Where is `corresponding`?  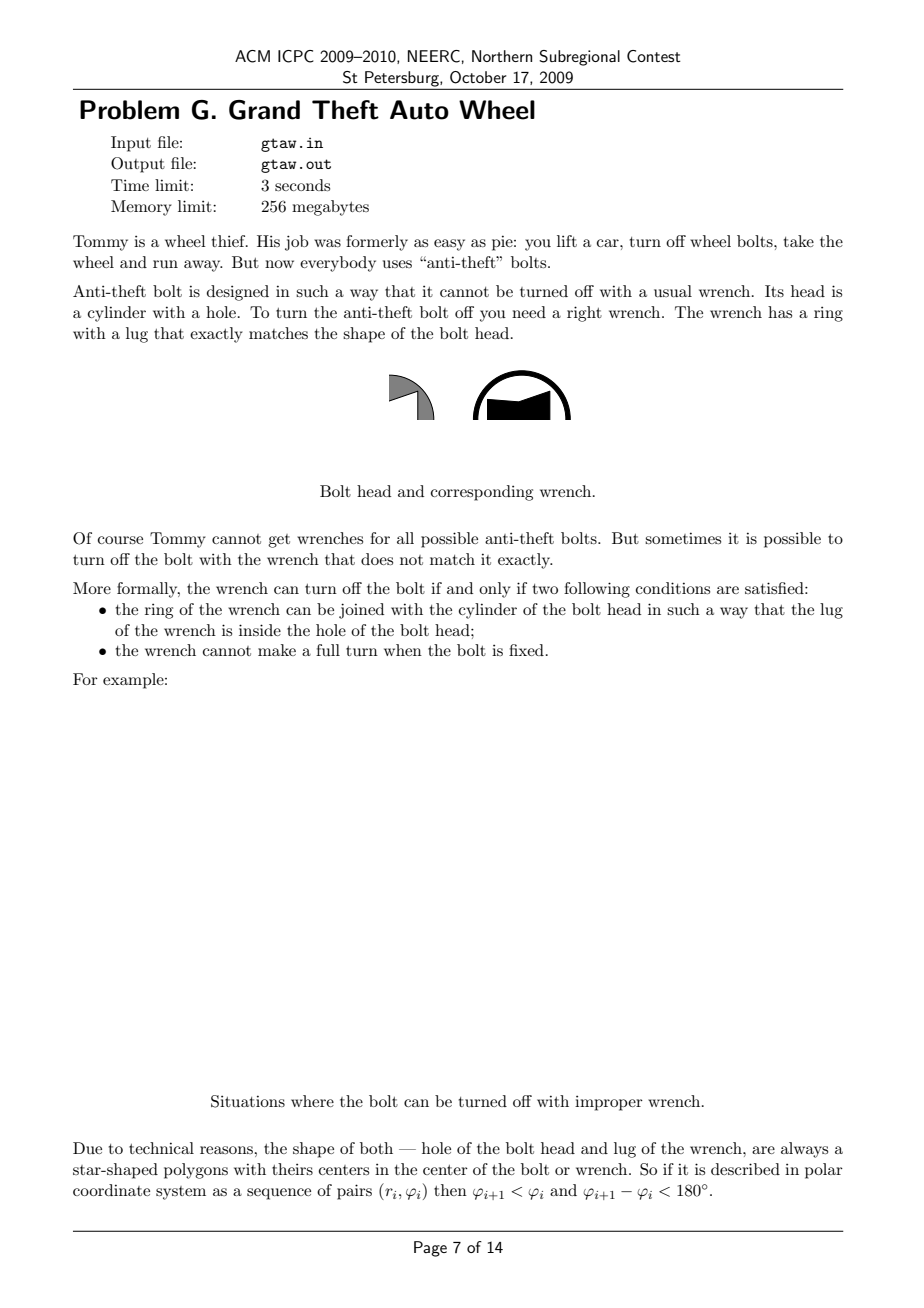
corresponding is located at coordinates (482, 493).
